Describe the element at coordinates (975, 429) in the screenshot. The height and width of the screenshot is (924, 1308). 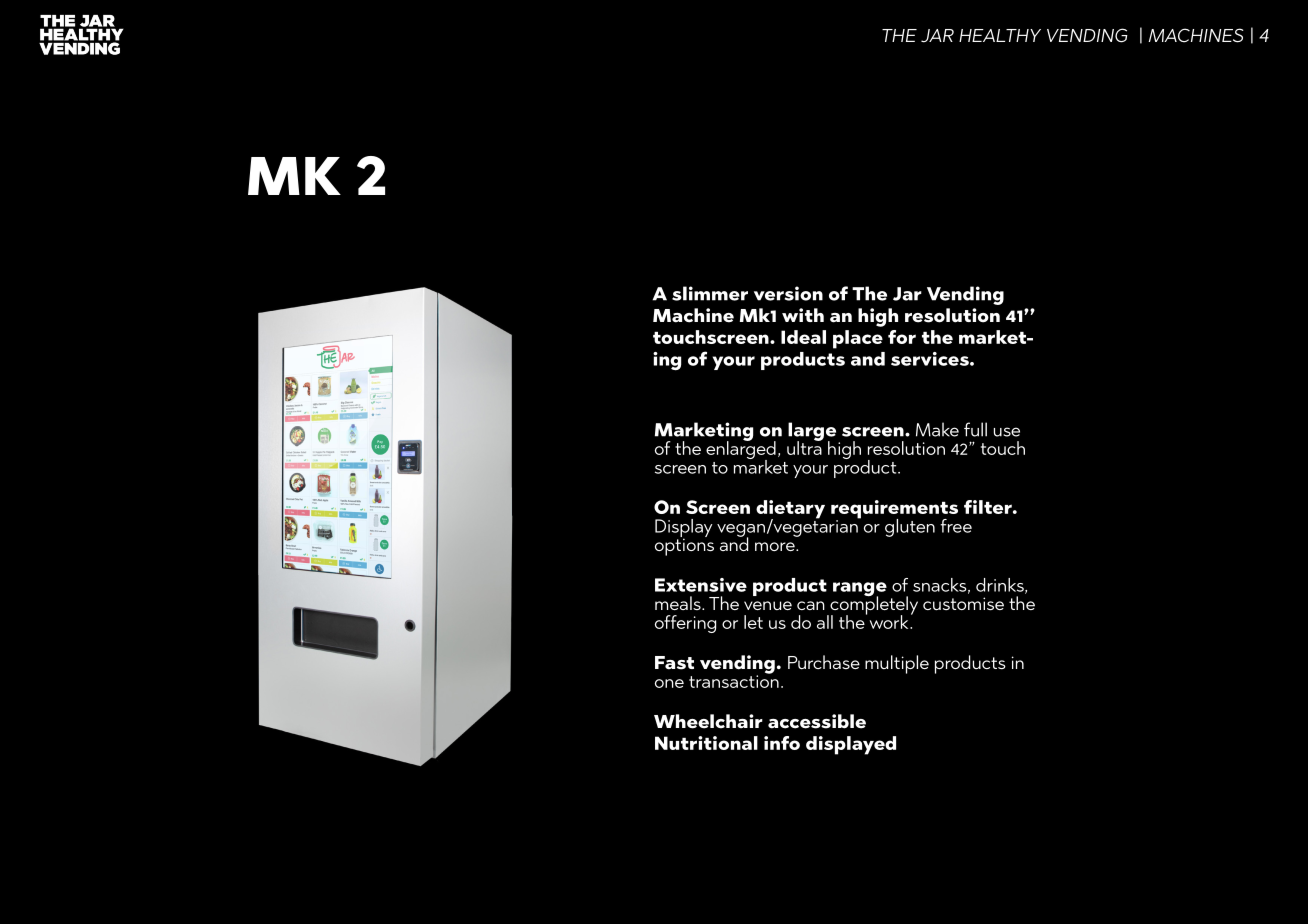
I see `full` at that location.
